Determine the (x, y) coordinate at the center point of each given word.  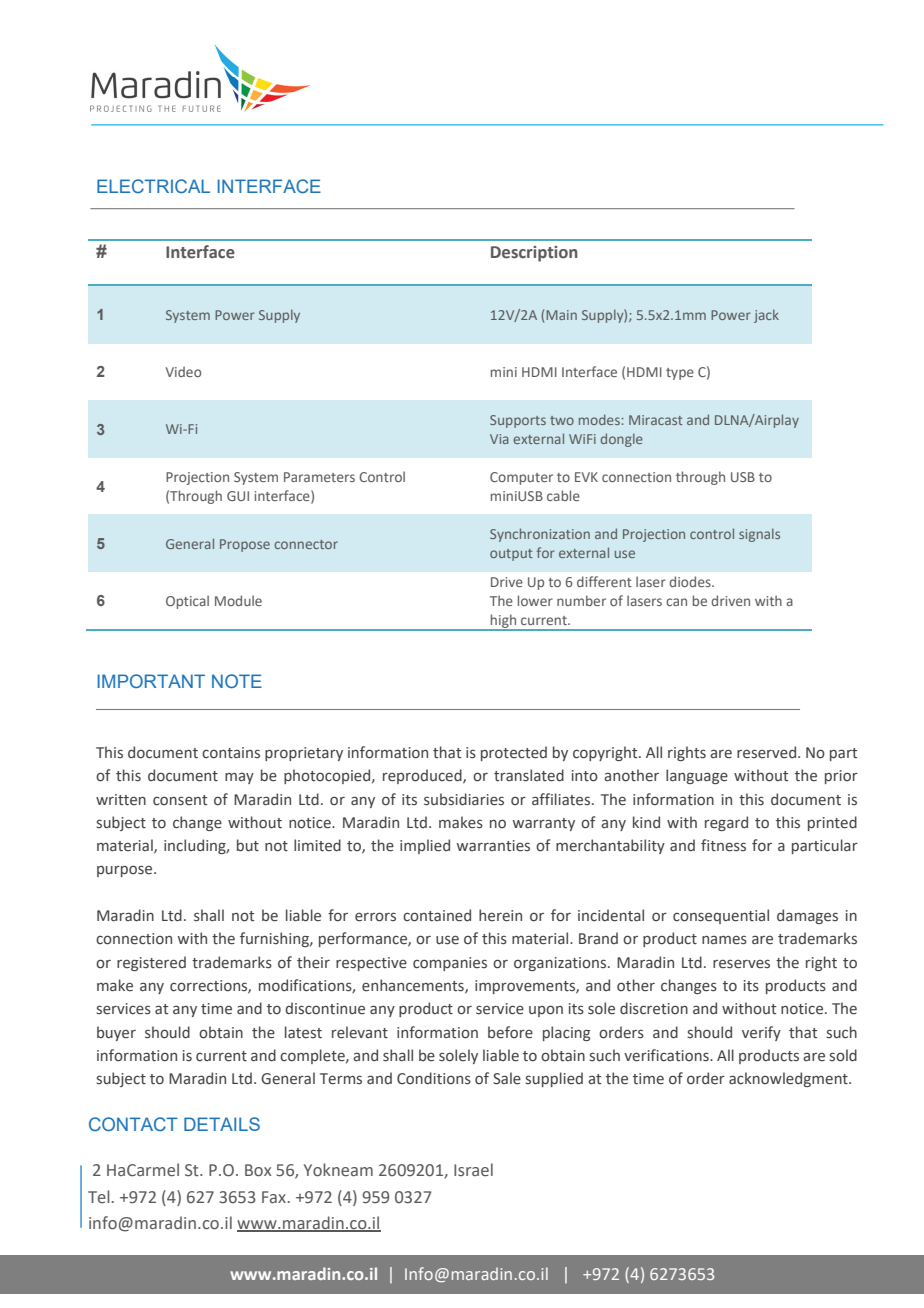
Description (534, 254)
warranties (493, 846)
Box (258, 1170)
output (511, 555)
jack (766, 316)
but (248, 845)
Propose (245, 545)
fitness (723, 845)
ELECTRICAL (153, 186)
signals (759, 535)
